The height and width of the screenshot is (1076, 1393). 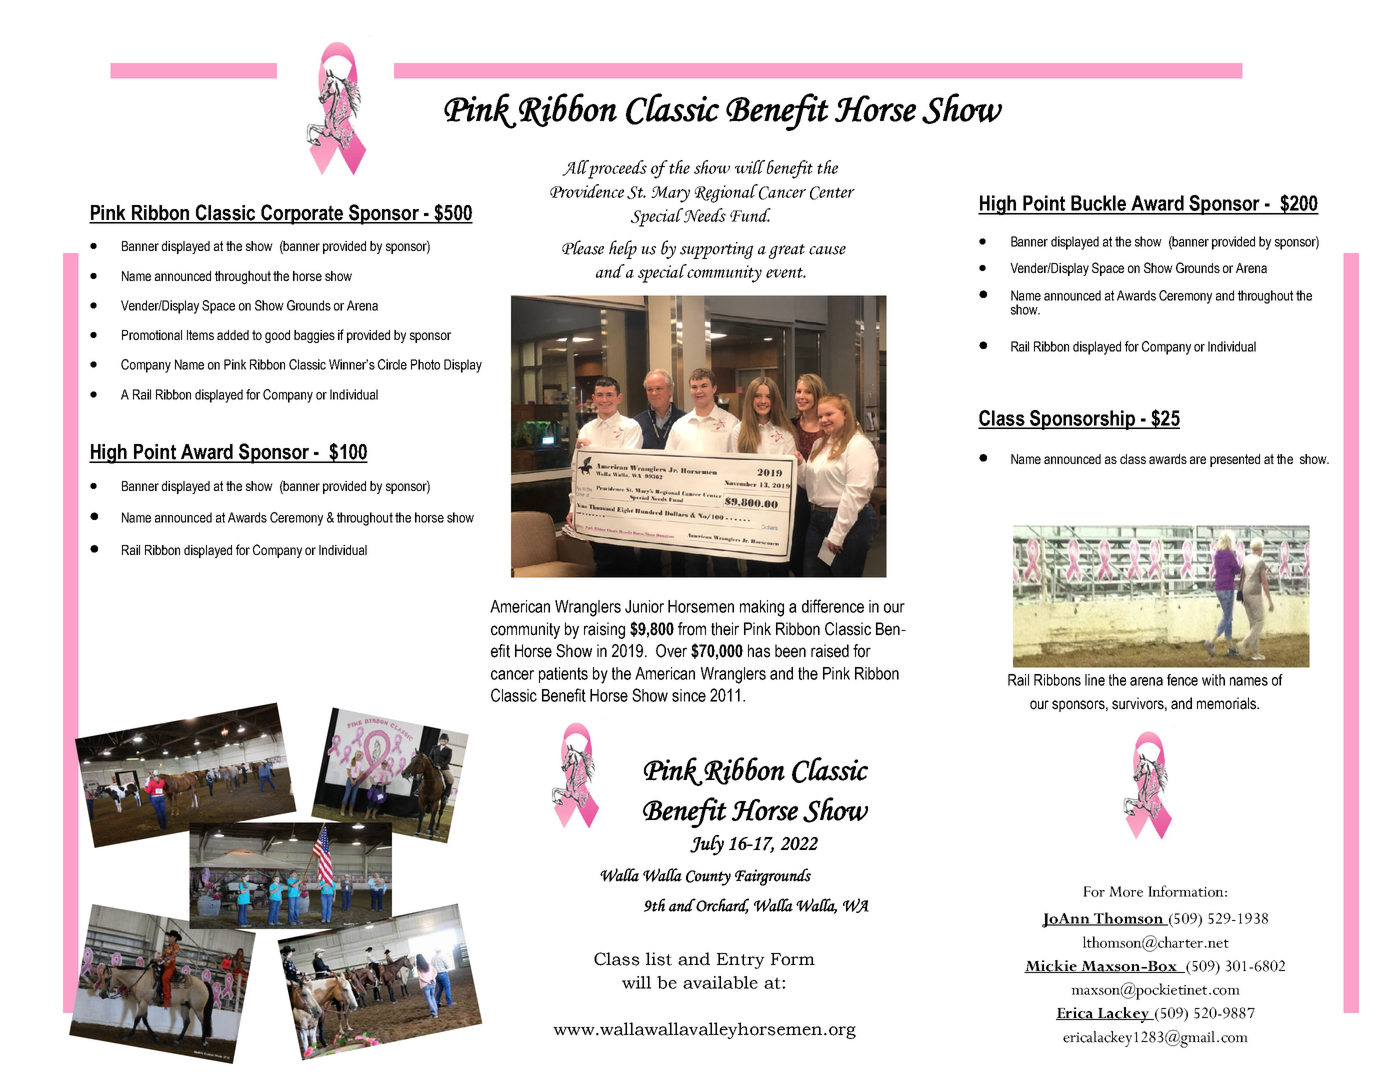 What do you see at coordinates (604, 630) in the screenshot?
I see `raising` at bounding box center [604, 630].
